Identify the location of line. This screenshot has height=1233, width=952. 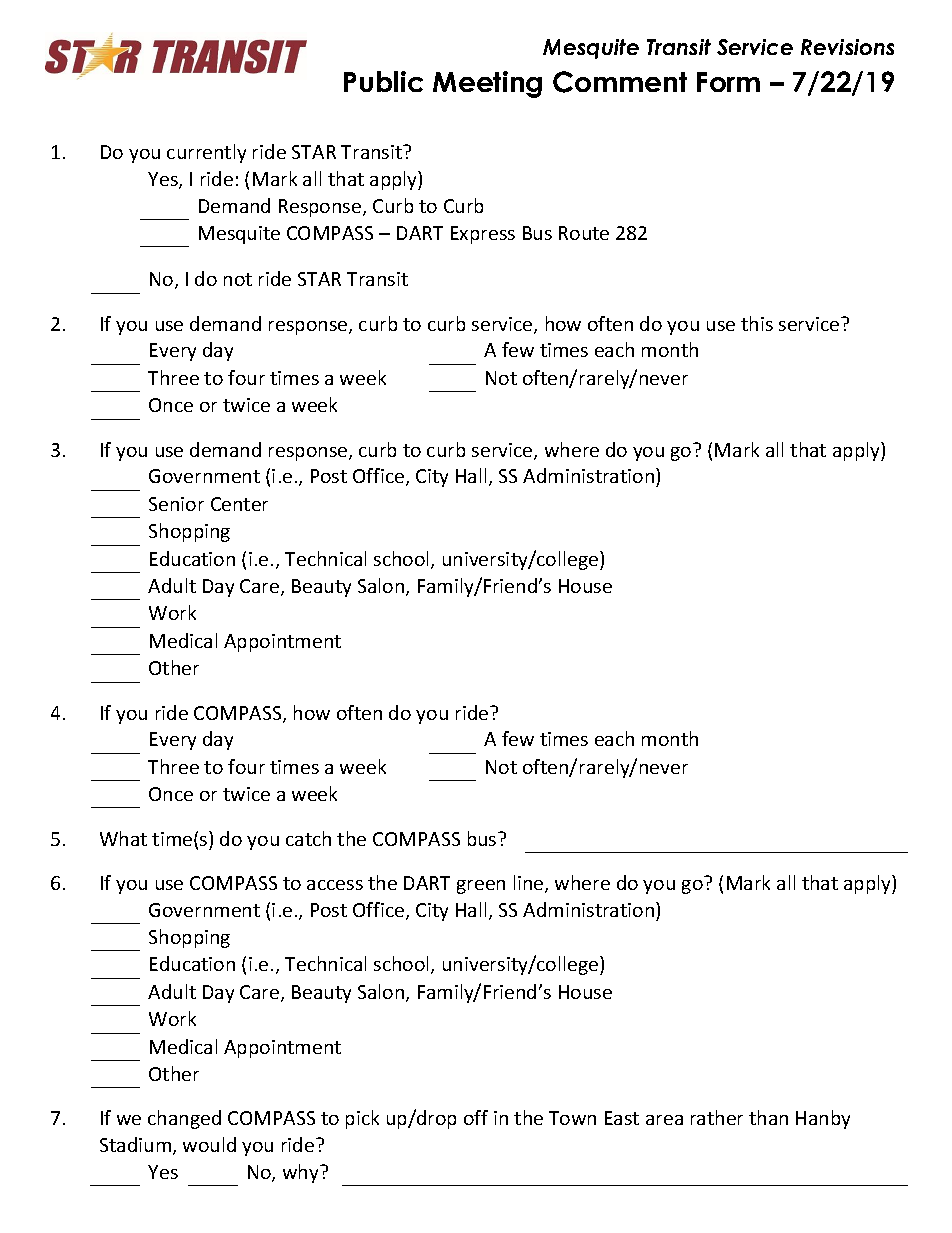
(530, 884).
